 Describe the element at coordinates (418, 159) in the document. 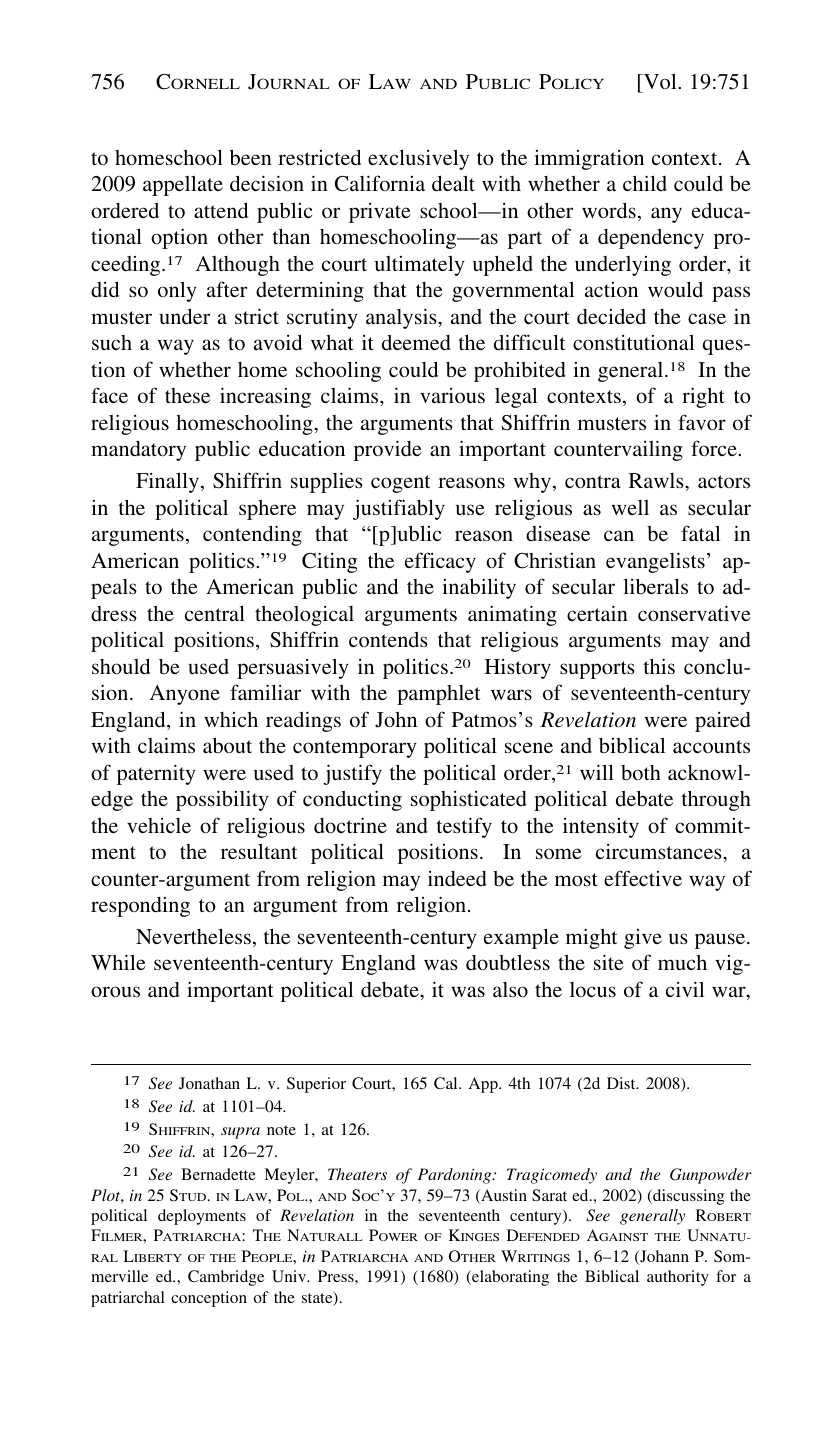

I see `exclusively` at that location.
